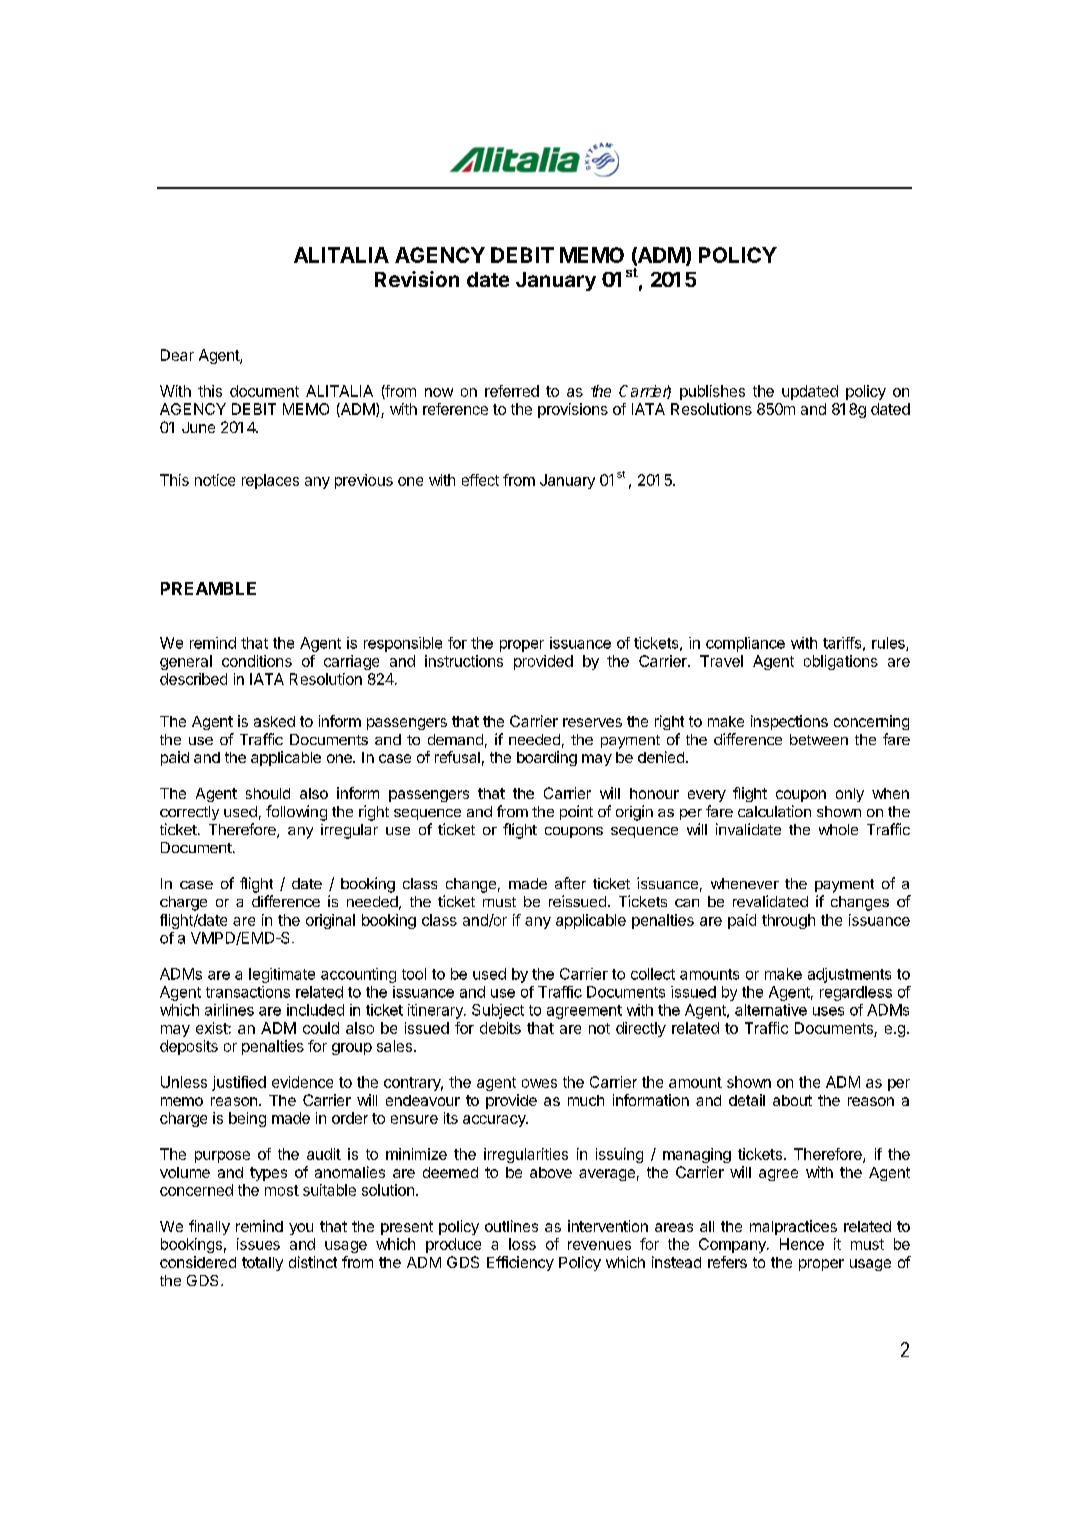 This screenshot has width=1069, height=1513. Describe the element at coordinates (512, 391) in the screenshot. I see `referred` at that location.
